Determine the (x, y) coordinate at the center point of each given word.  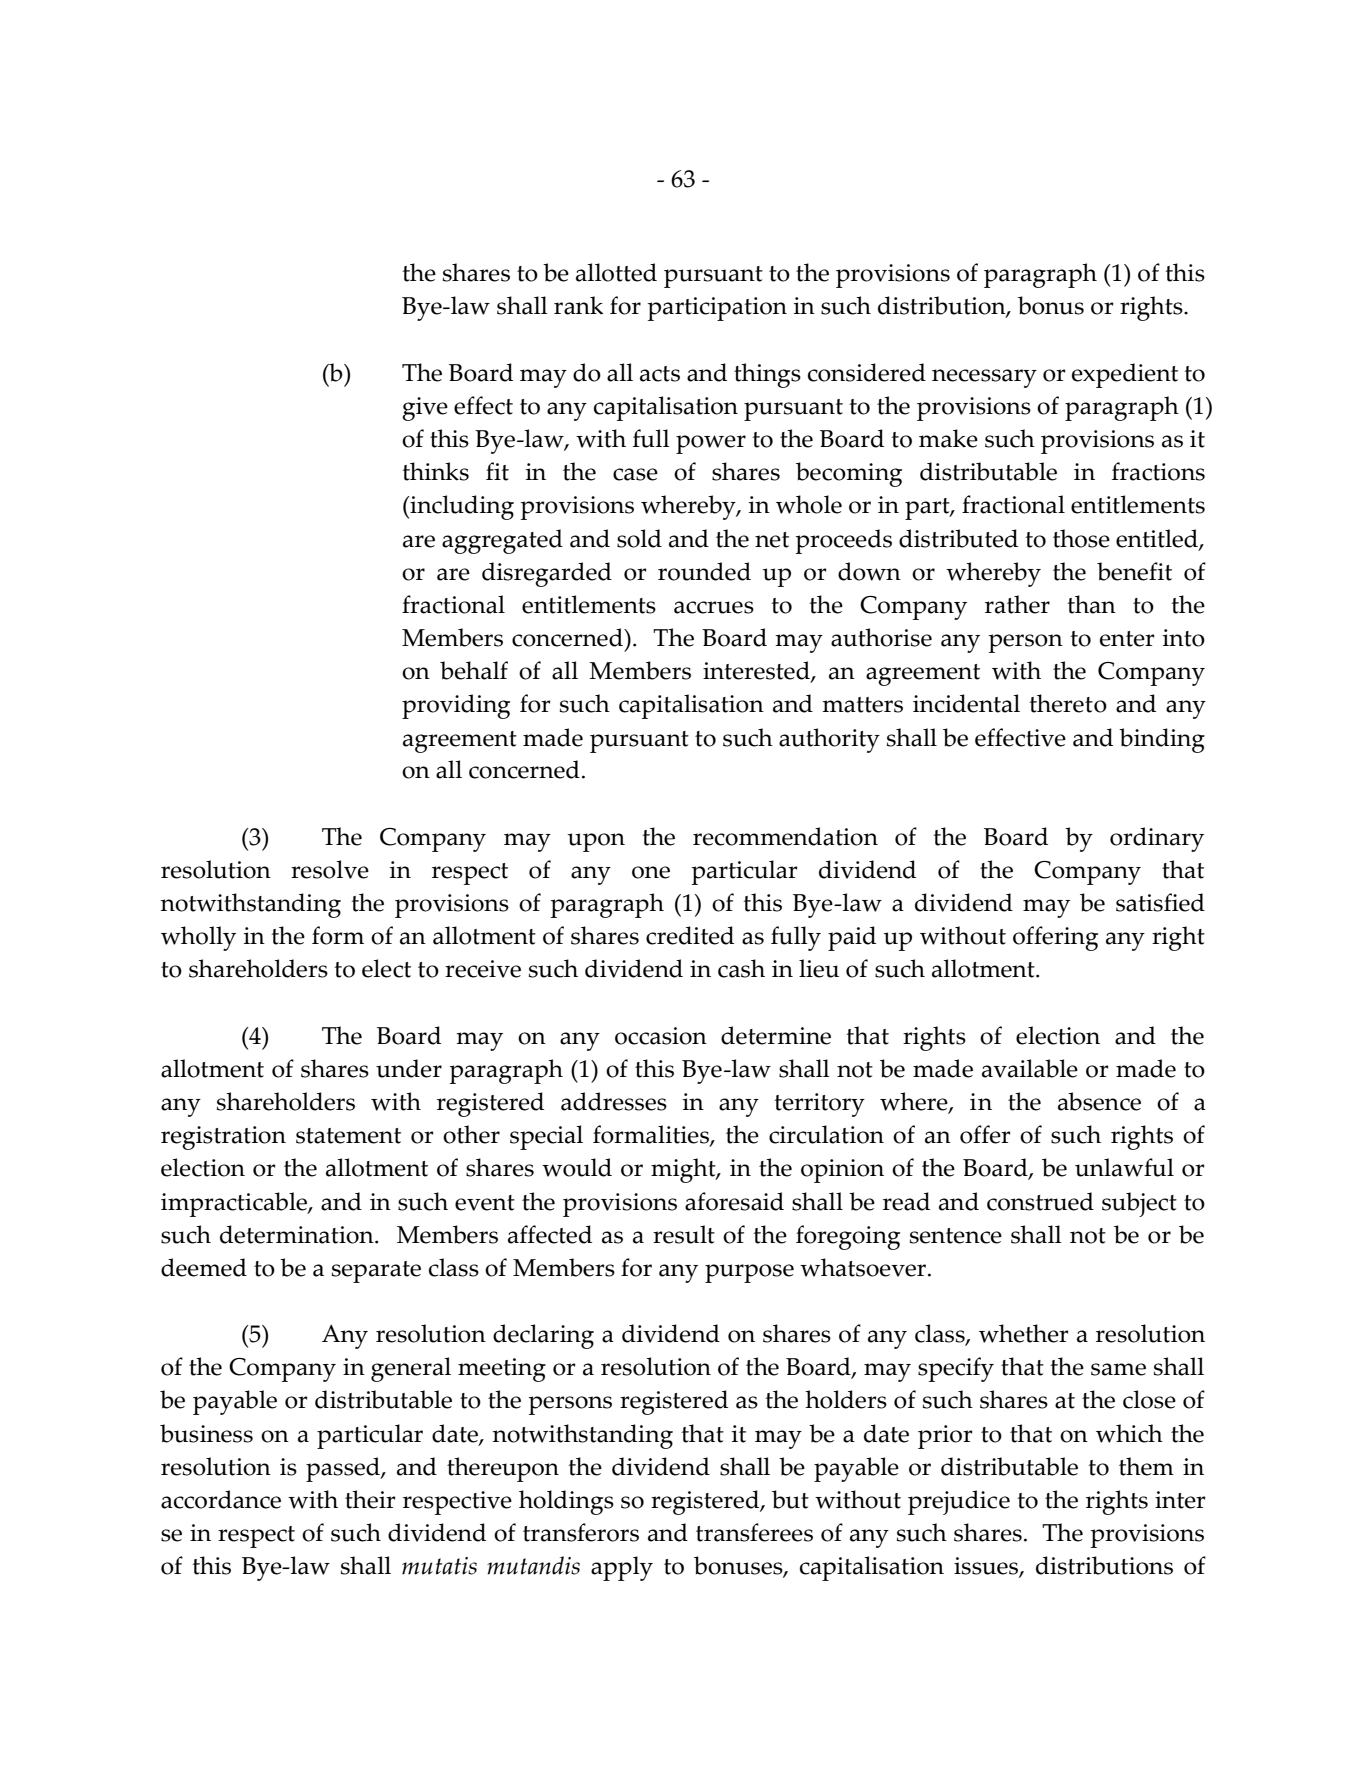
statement (348, 1136)
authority (829, 740)
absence (1099, 1101)
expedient (1125, 375)
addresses (614, 1101)
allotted (616, 272)
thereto (1068, 703)
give (425, 409)
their (370, 1499)
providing (456, 706)
